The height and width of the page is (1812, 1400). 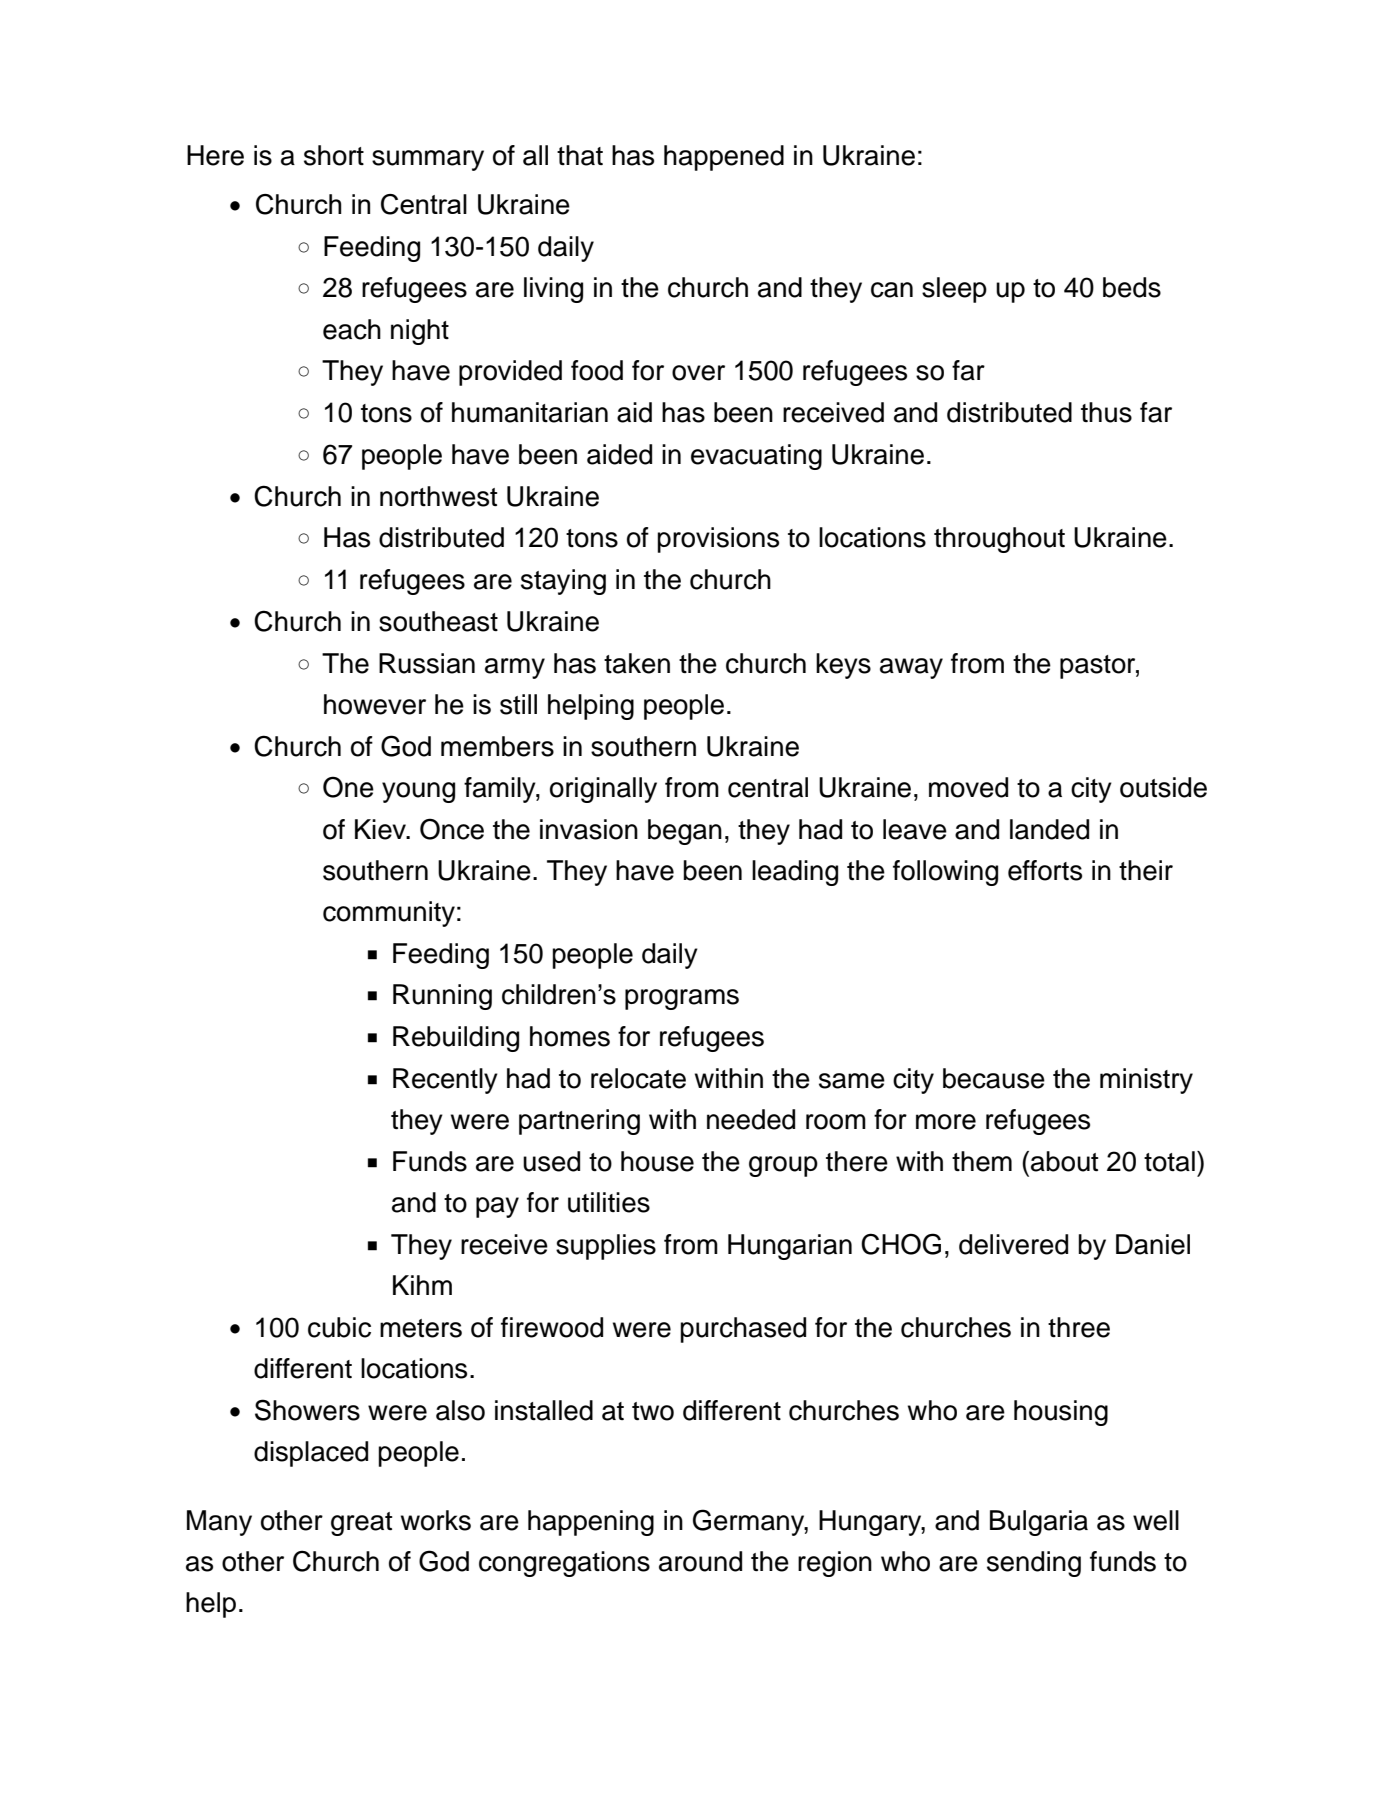 I want to click on throughout, so click(x=999, y=540).
